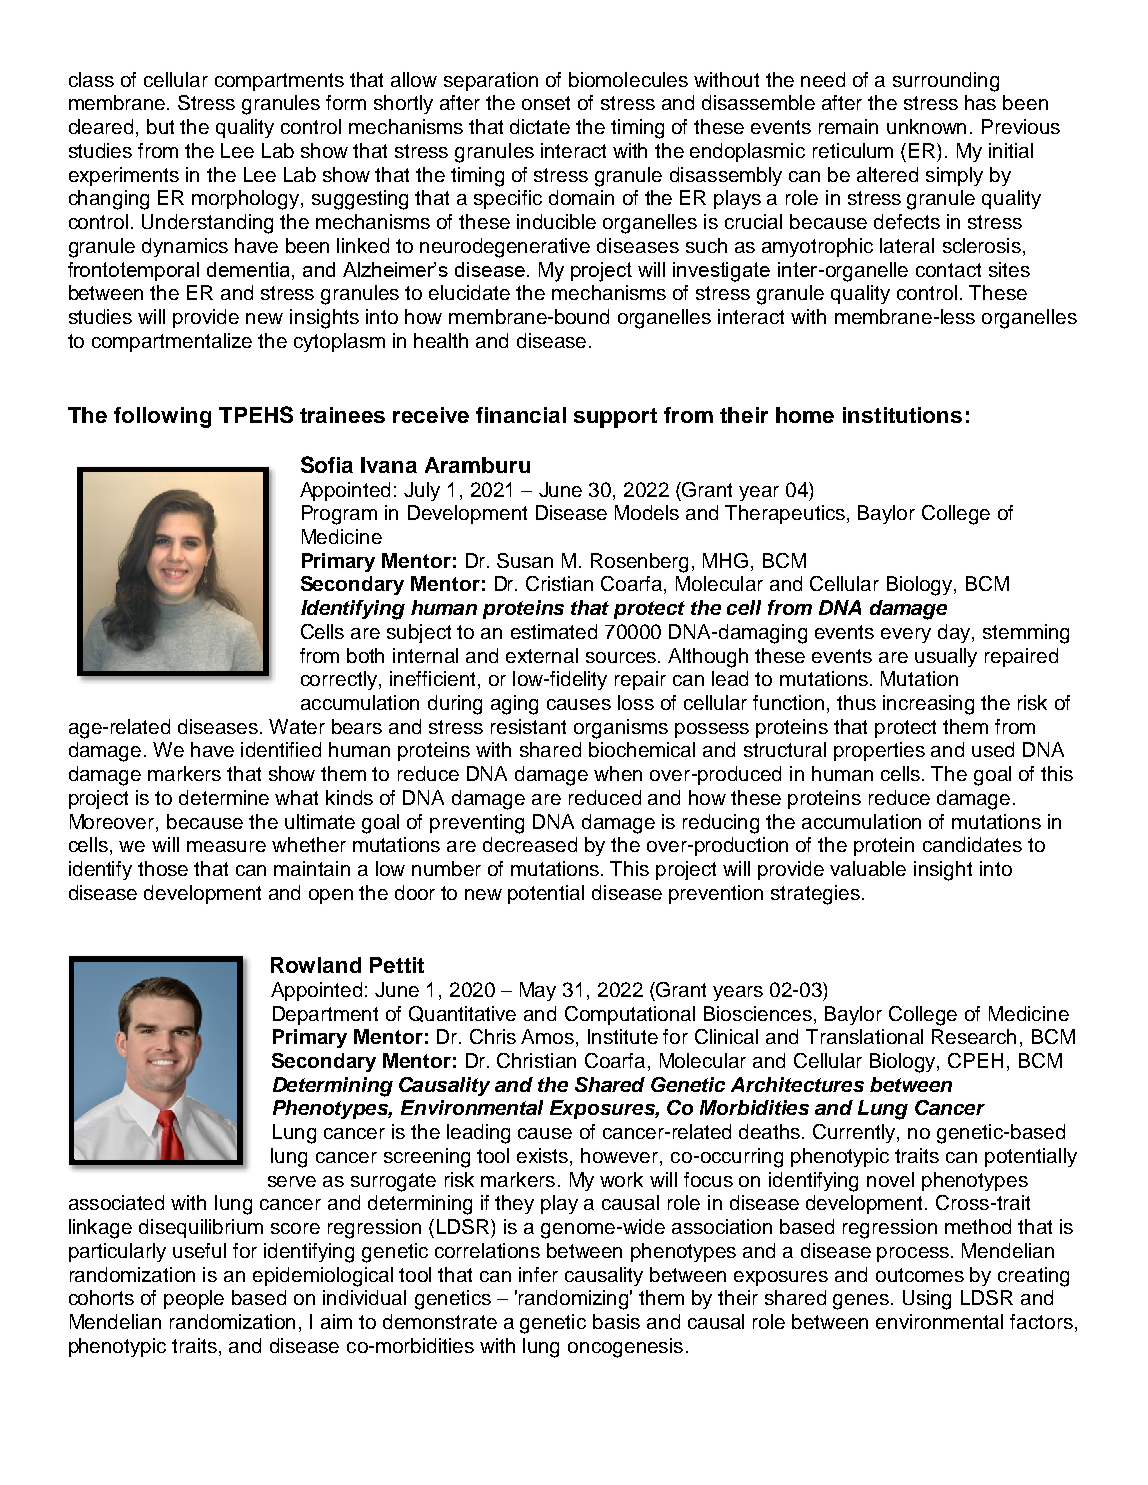  What do you see at coordinates (926, 126) in the image?
I see `unknown` at bounding box center [926, 126].
